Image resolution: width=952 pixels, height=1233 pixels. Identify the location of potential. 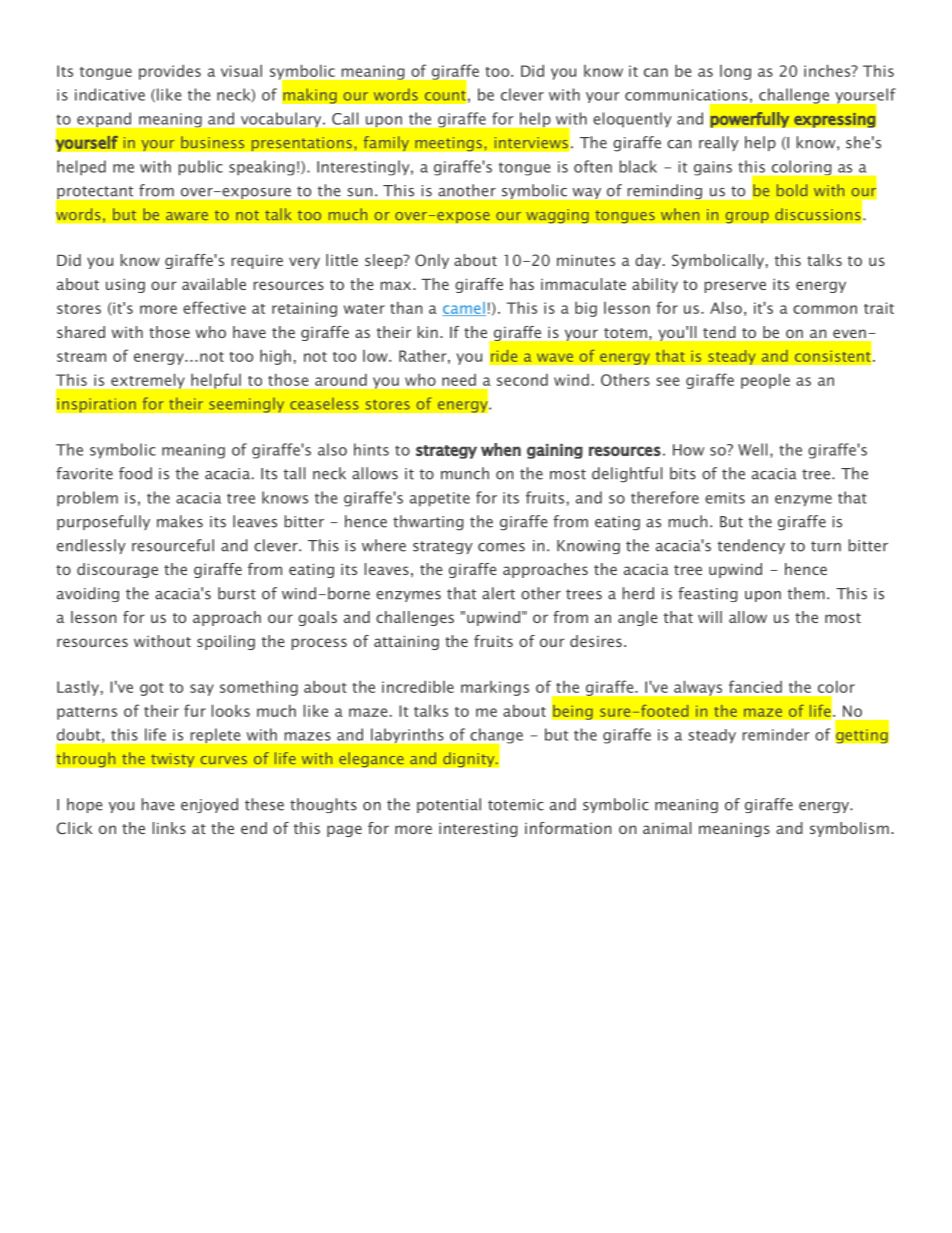
(449, 805).
